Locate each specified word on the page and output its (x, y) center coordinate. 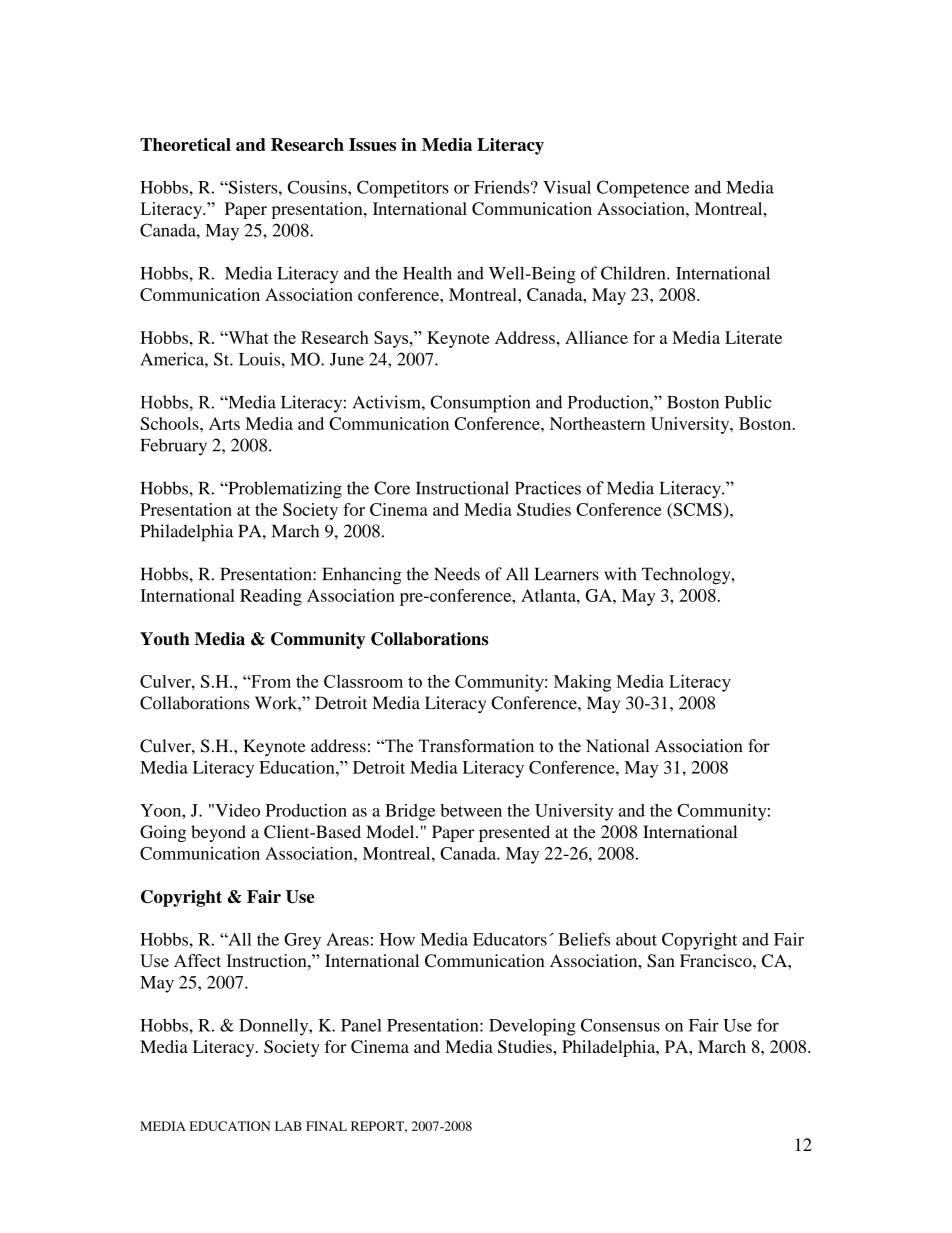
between (471, 810)
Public (748, 402)
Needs (457, 574)
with (620, 574)
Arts (224, 423)
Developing (532, 1027)
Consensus (620, 1025)
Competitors (403, 189)
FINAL (326, 1126)
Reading (271, 597)
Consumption (481, 404)
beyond (218, 833)
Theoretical (185, 144)
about (636, 939)
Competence (643, 189)
